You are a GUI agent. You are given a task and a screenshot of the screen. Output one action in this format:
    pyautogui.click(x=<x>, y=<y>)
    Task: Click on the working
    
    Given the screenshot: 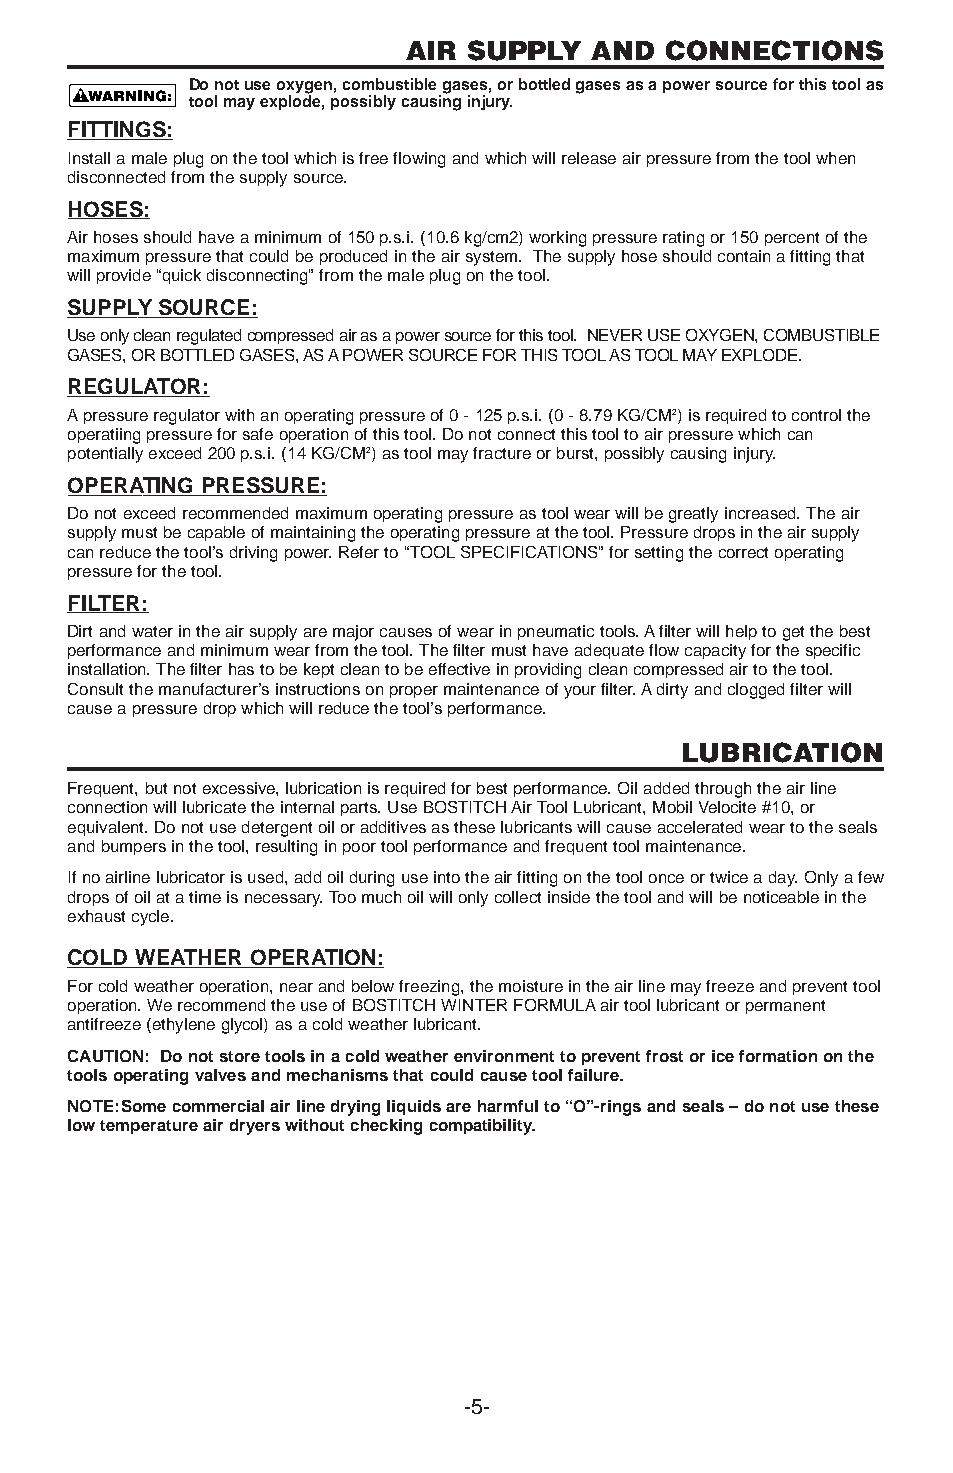 What is the action you would take?
    pyautogui.click(x=557, y=239)
